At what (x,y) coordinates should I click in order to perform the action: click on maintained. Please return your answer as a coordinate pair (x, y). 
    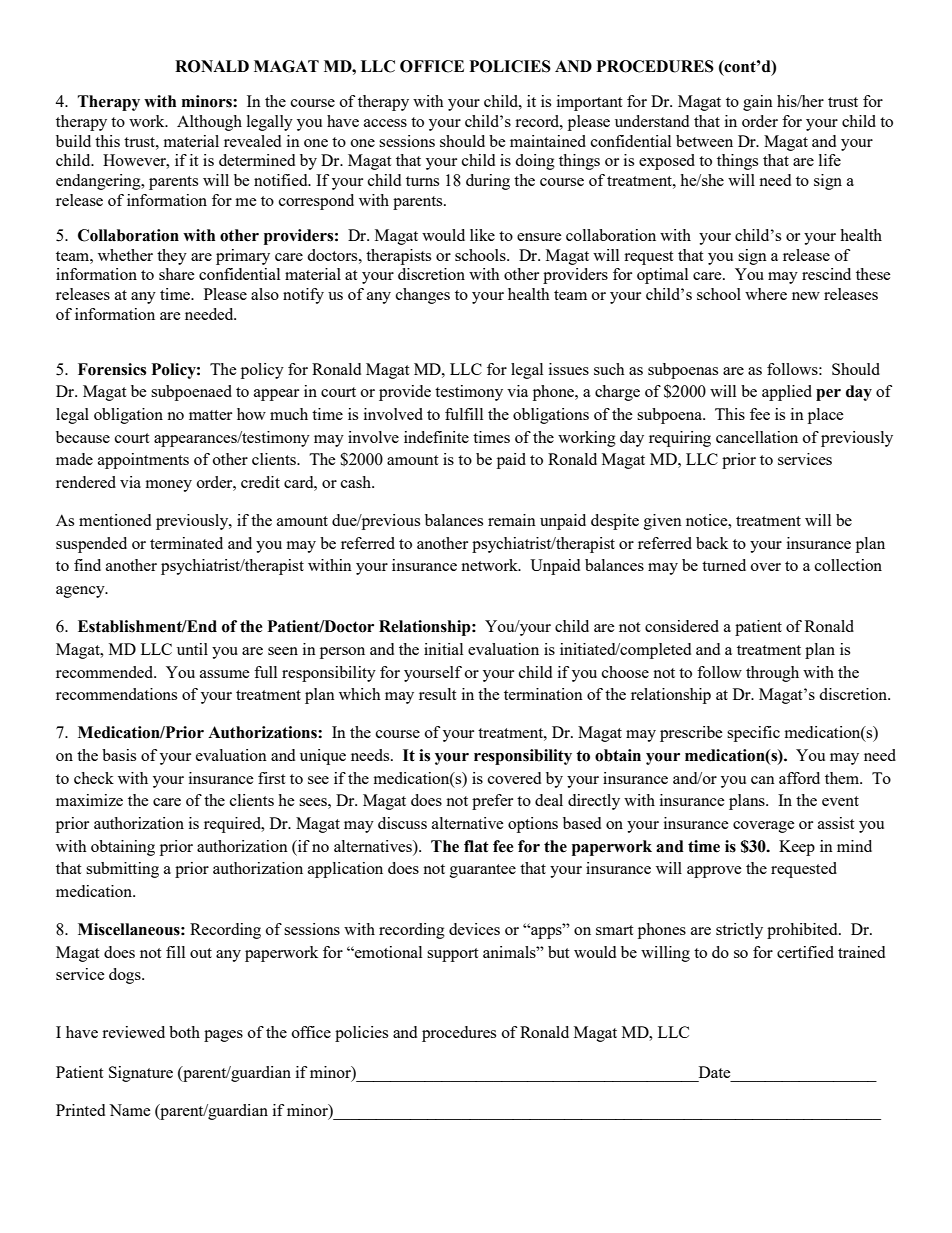
    Looking at the image, I should click on (548, 141).
